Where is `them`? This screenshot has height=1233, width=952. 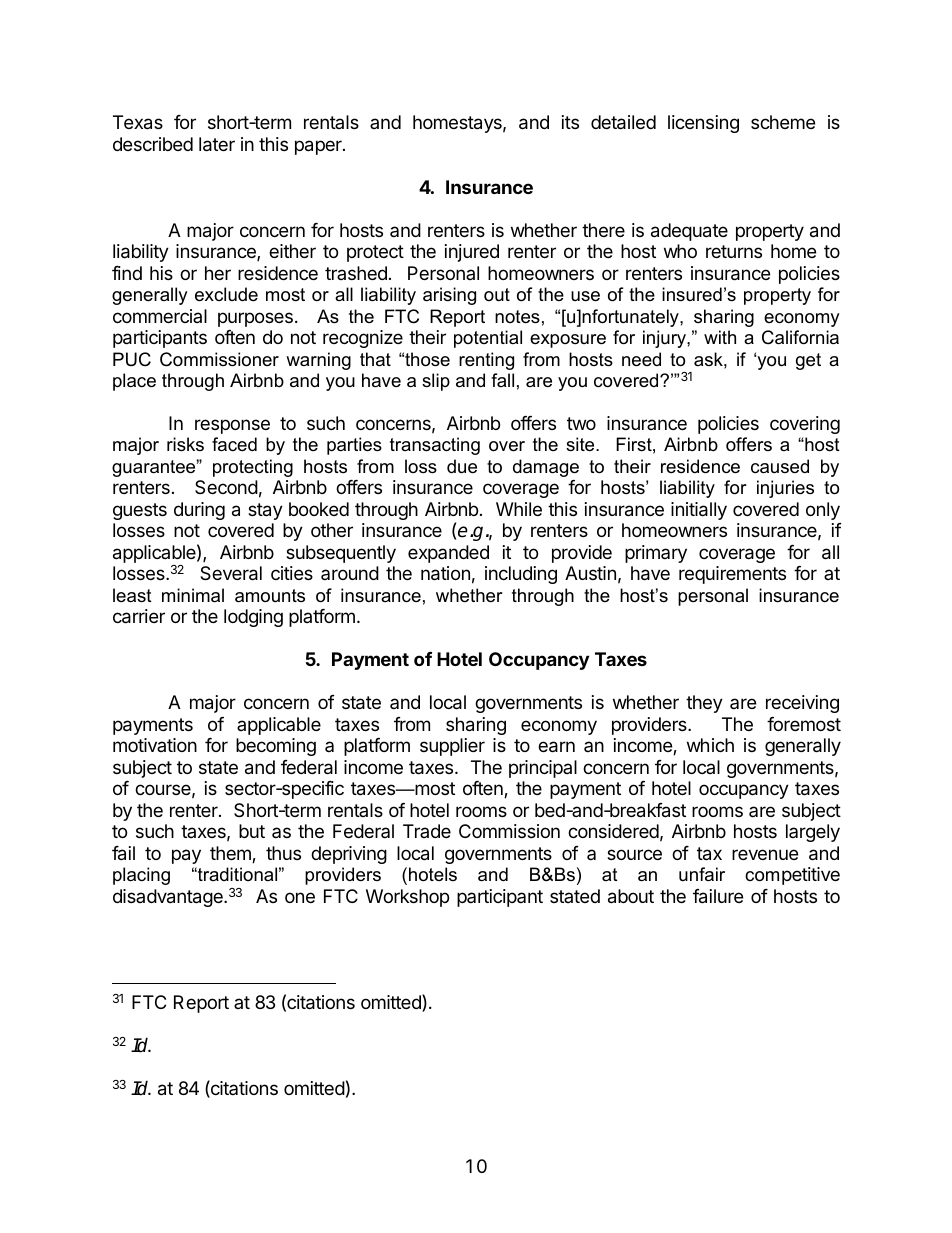
them is located at coordinates (231, 854).
